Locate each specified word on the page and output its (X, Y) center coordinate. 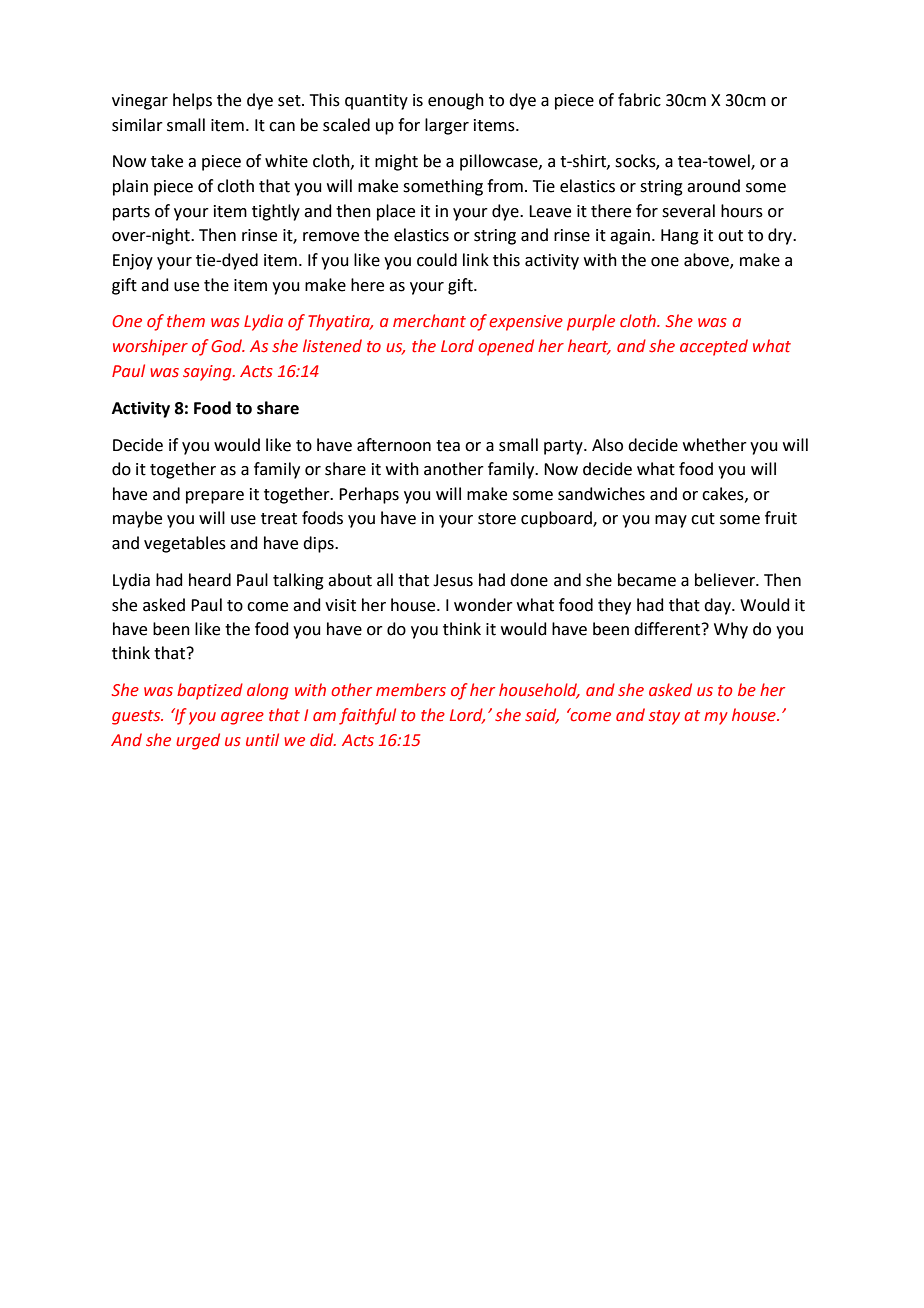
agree (242, 718)
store (497, 519)
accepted (714, 347)
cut (703, 519)
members (411, 690)
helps (192, 101)
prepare (215, 497)
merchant (429, 321)
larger (447, 126)
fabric (639, 100)
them (186, 321)
